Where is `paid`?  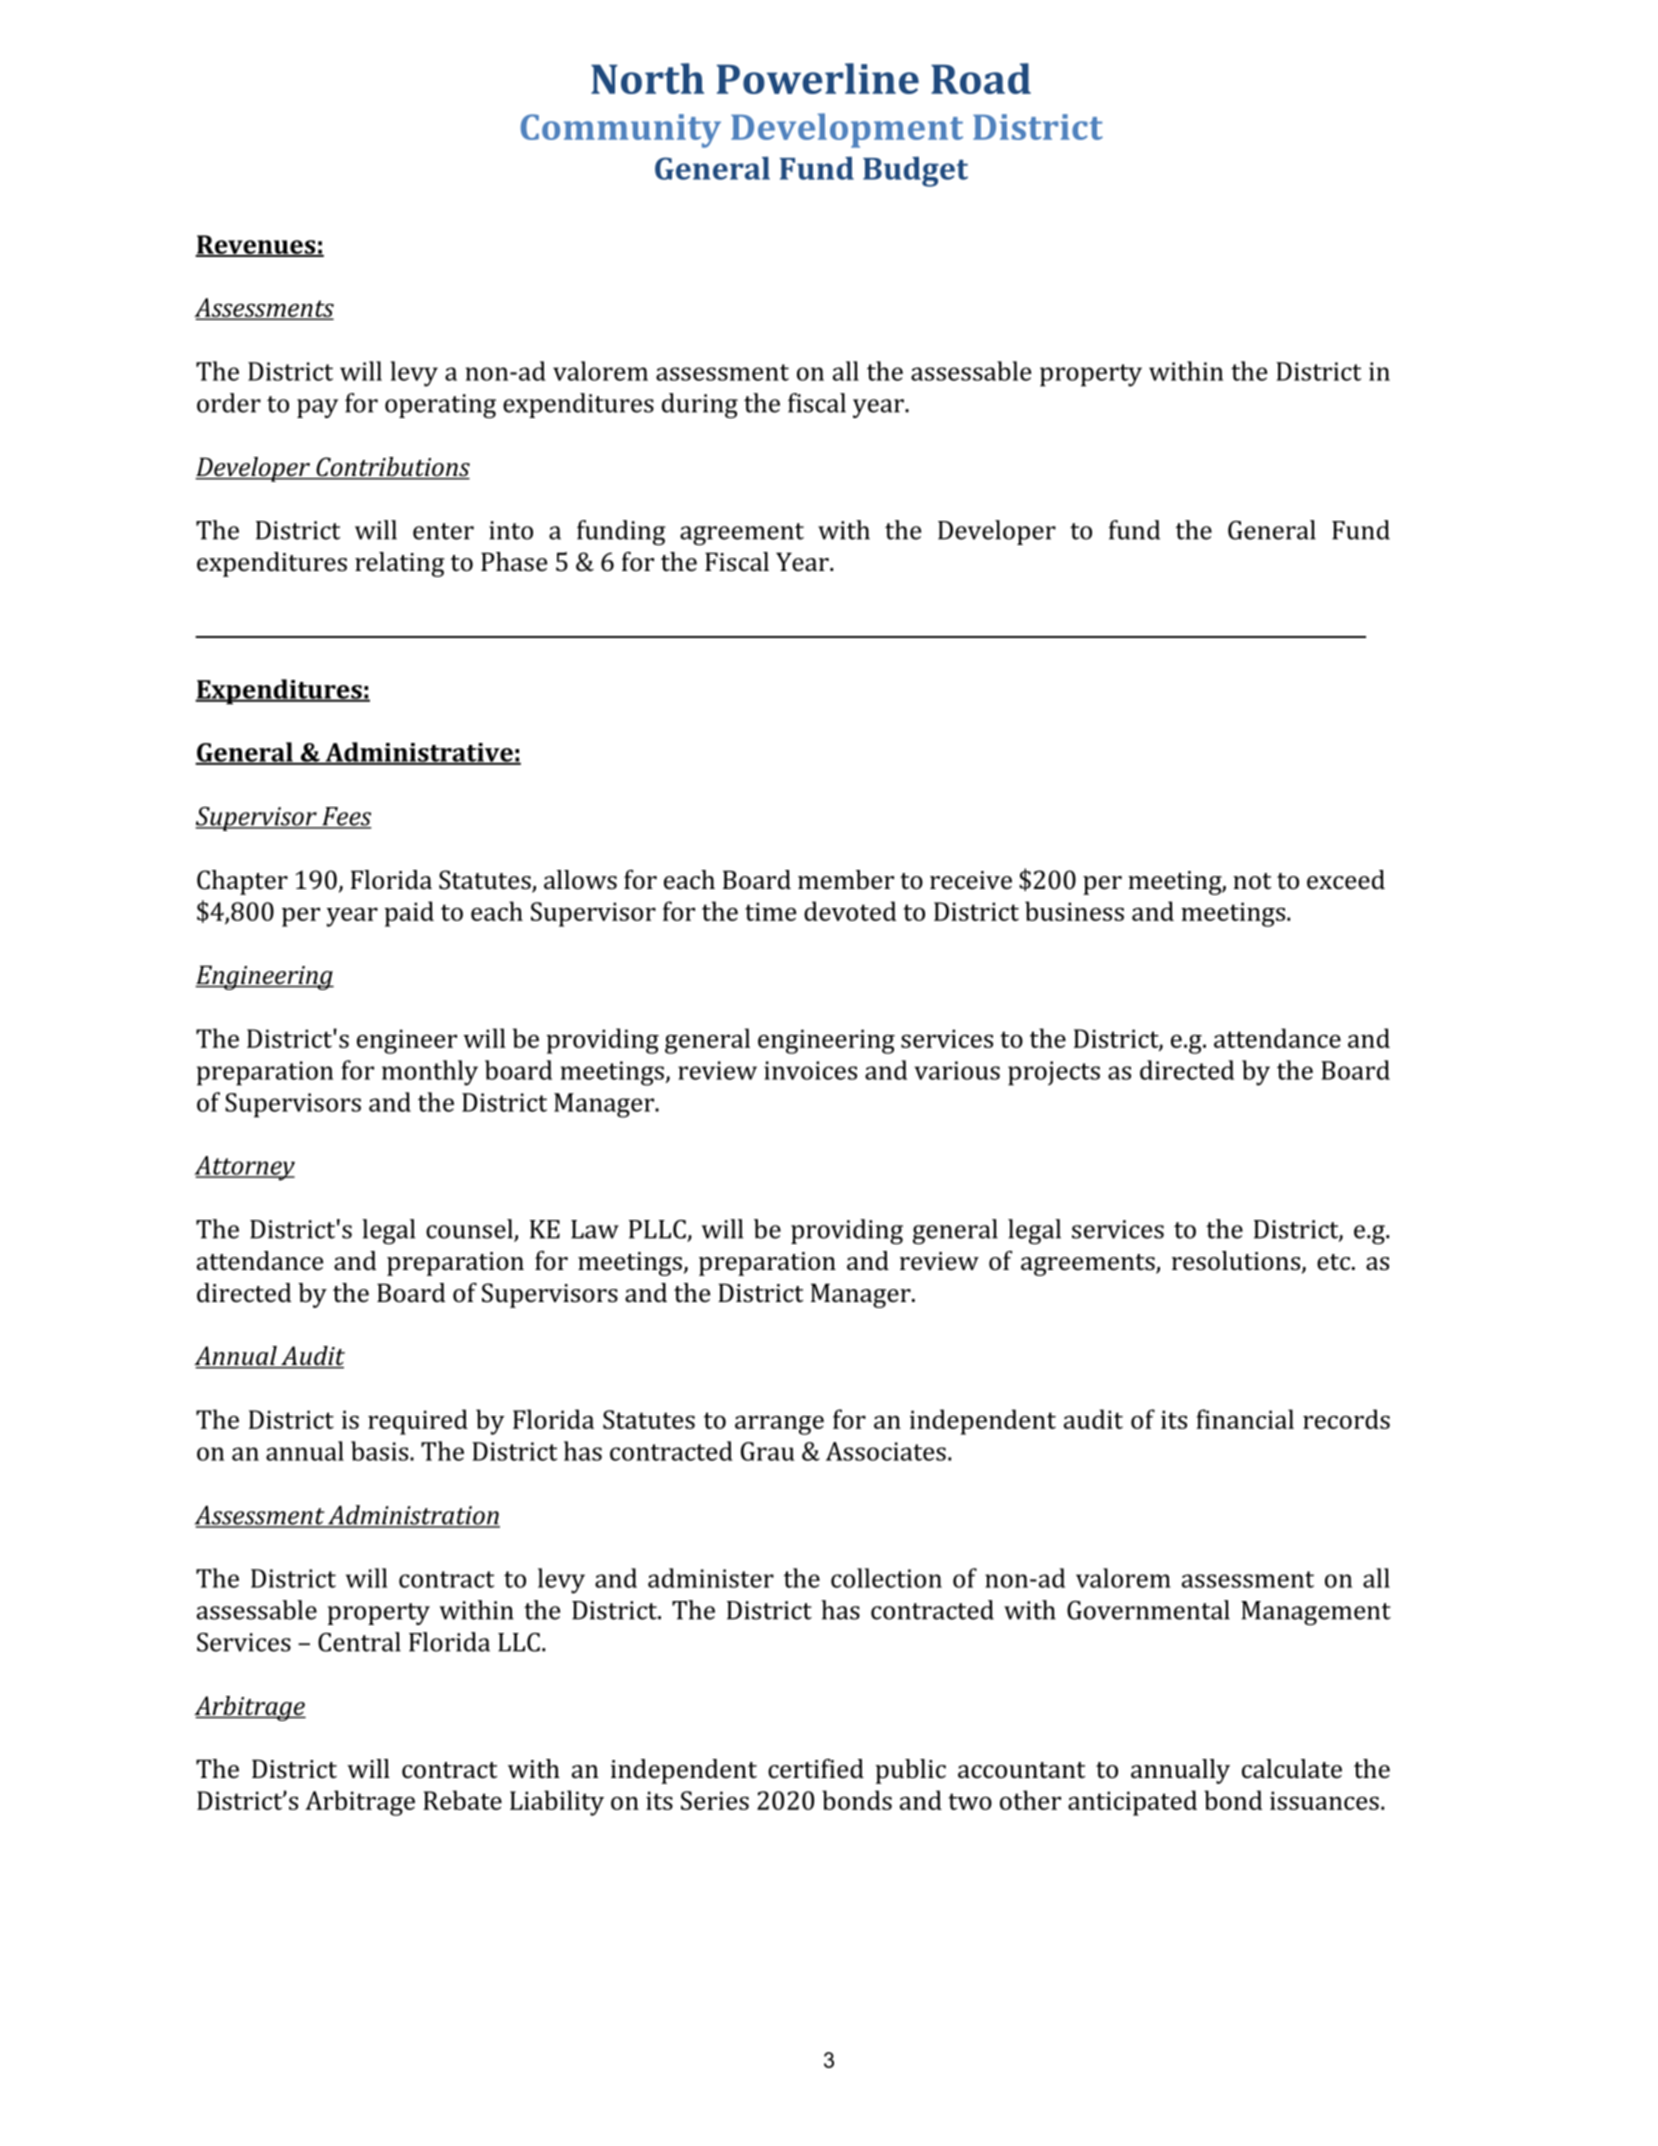 paid is located at coordinates (409, 914).
